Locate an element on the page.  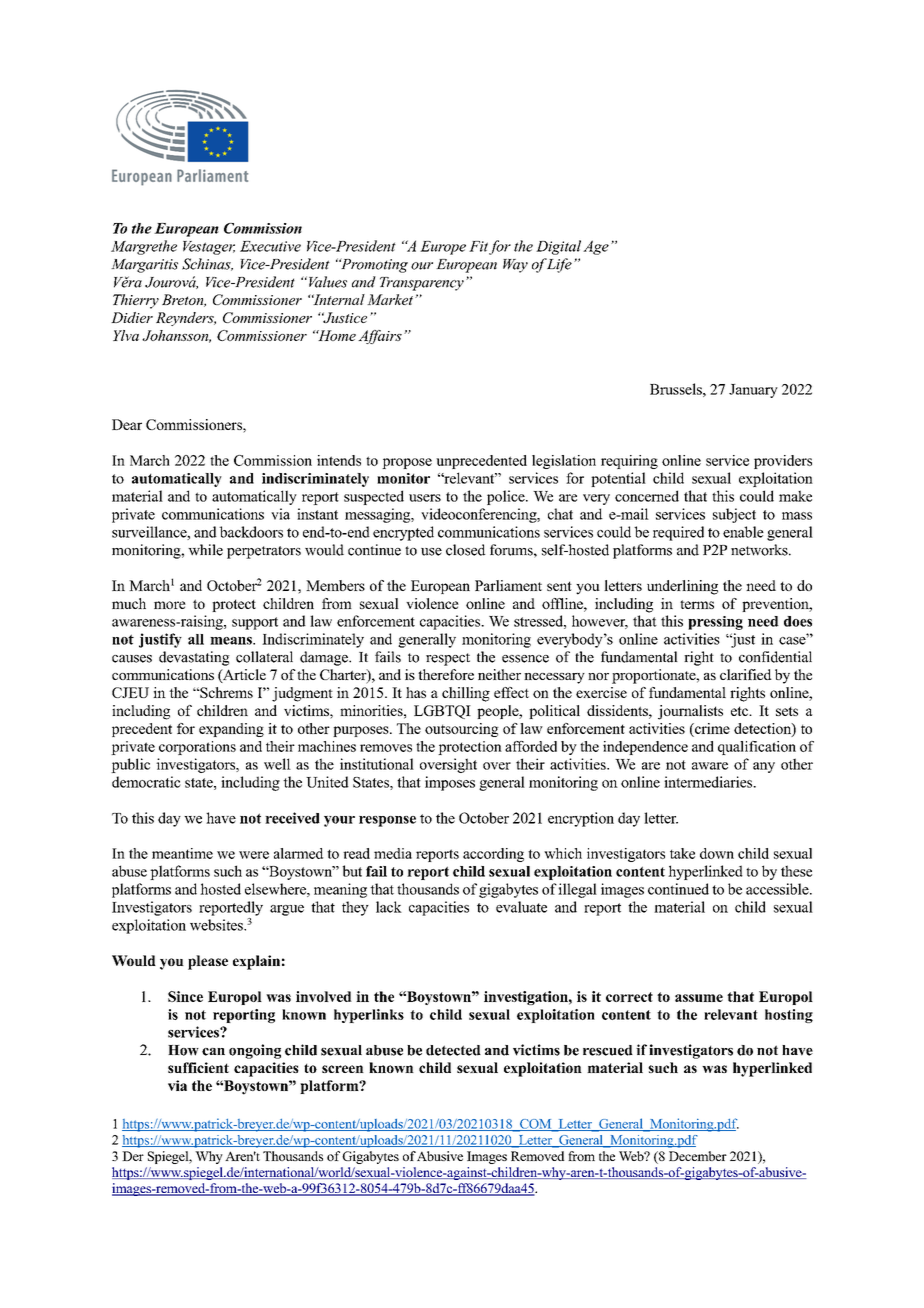
please is located at coordinates (208, 962).
